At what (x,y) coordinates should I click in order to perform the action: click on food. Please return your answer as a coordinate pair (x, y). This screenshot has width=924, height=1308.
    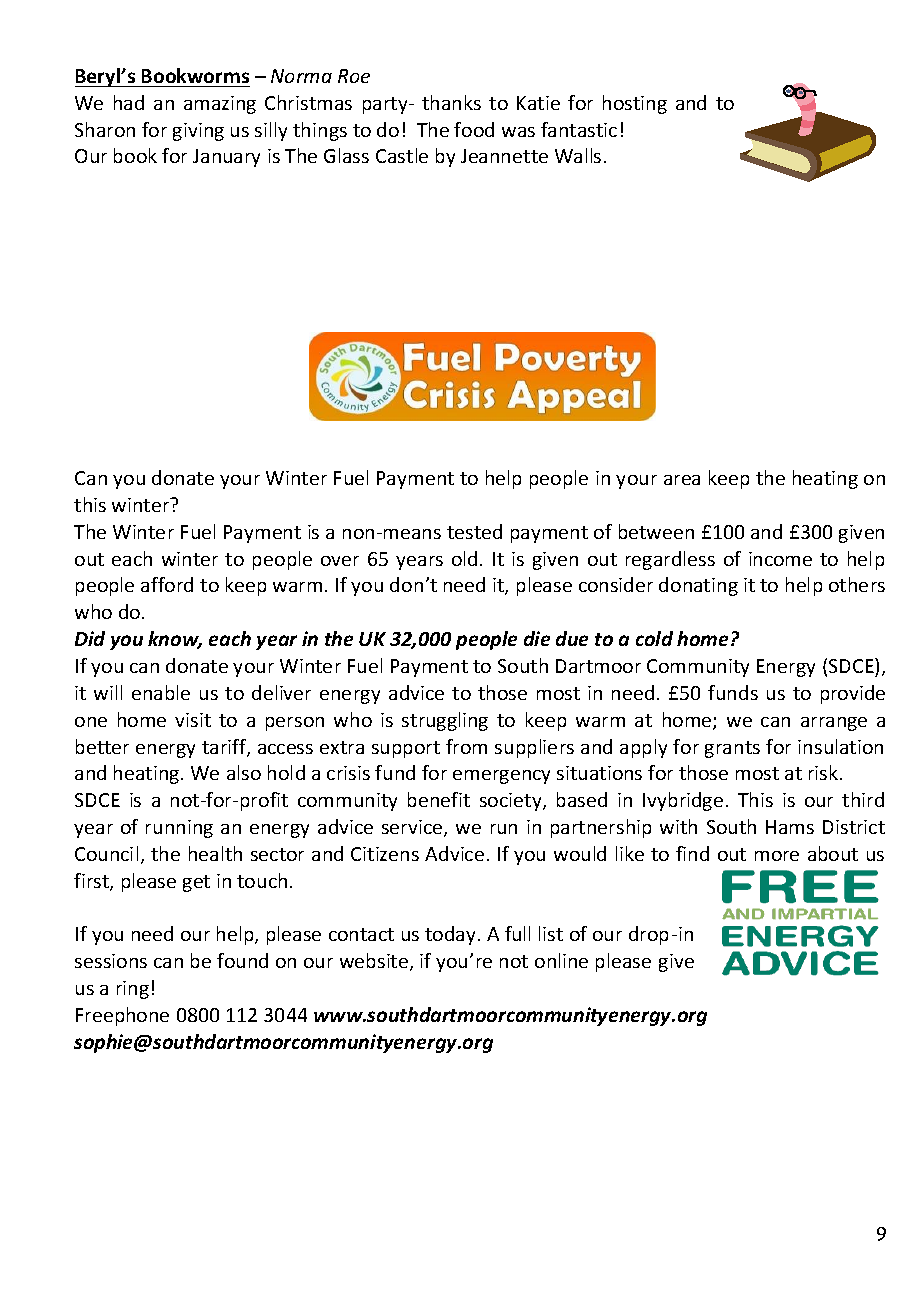
    Looking at the image, I should click on (474, 129).
